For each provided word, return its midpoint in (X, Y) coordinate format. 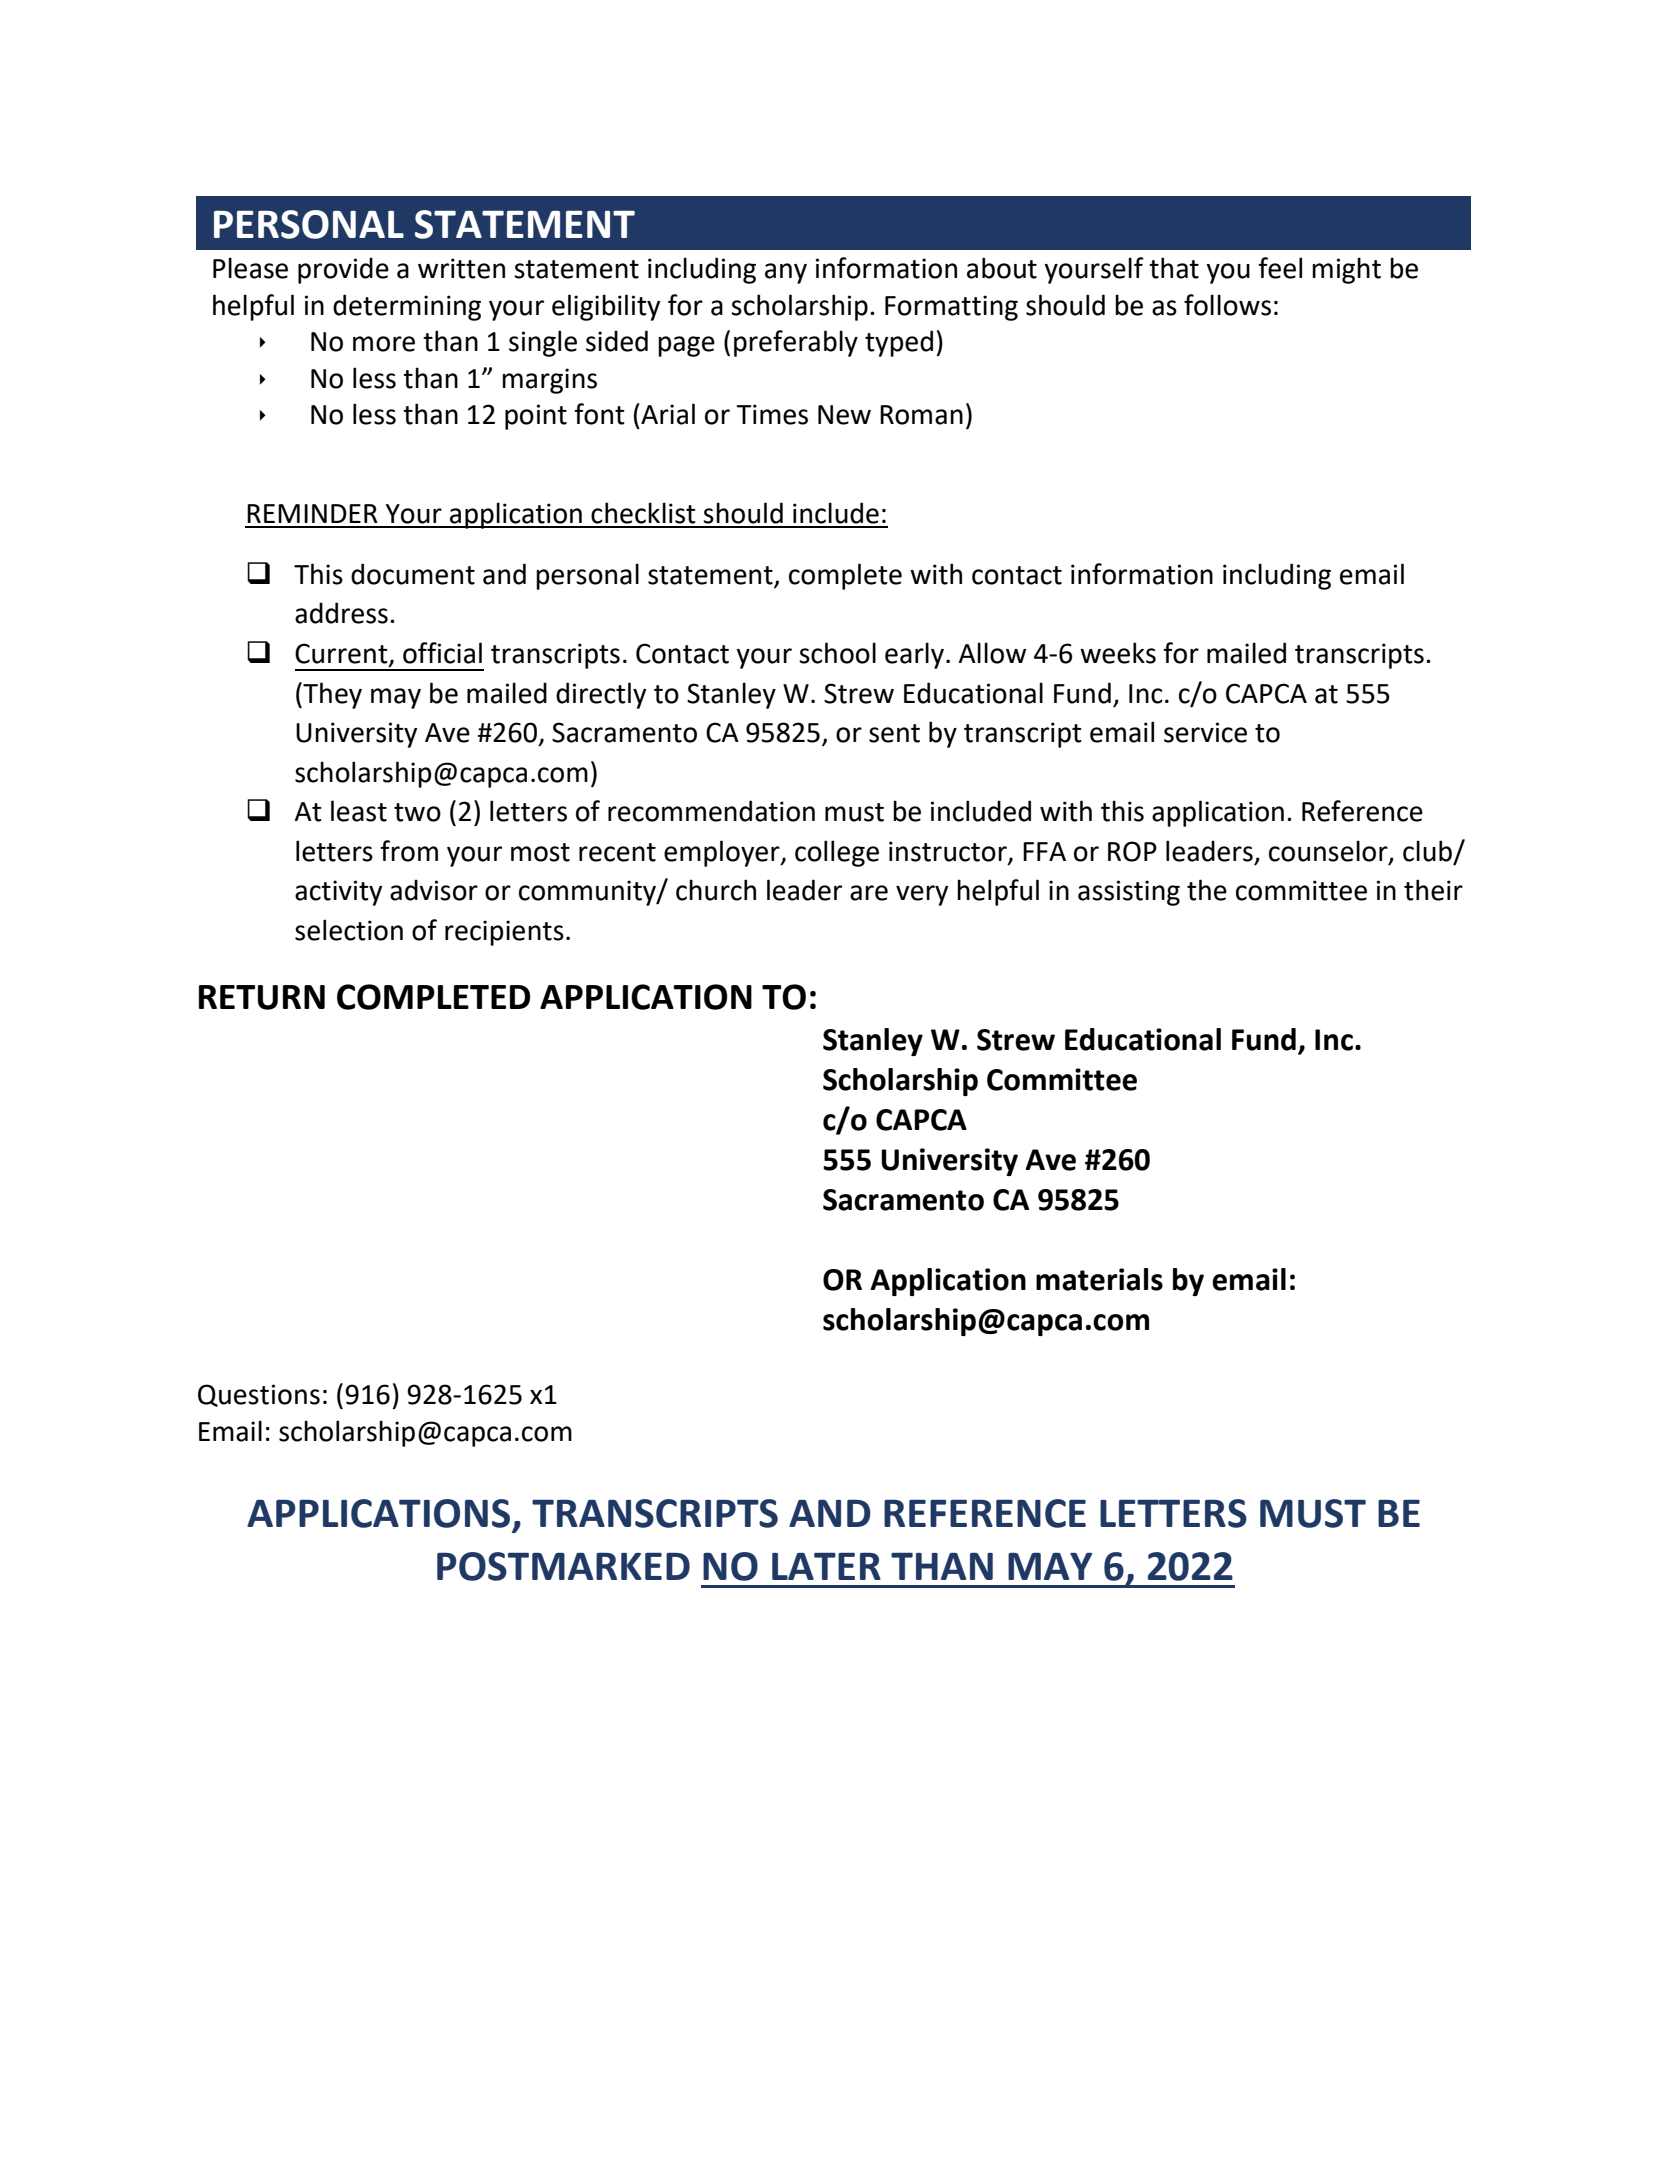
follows (1227, 305)
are (869, 893)
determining (407, 307)
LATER (826, 1566)
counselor (1329, 851)
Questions (259, 1395)
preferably (796, 343)
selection (349, 930)
